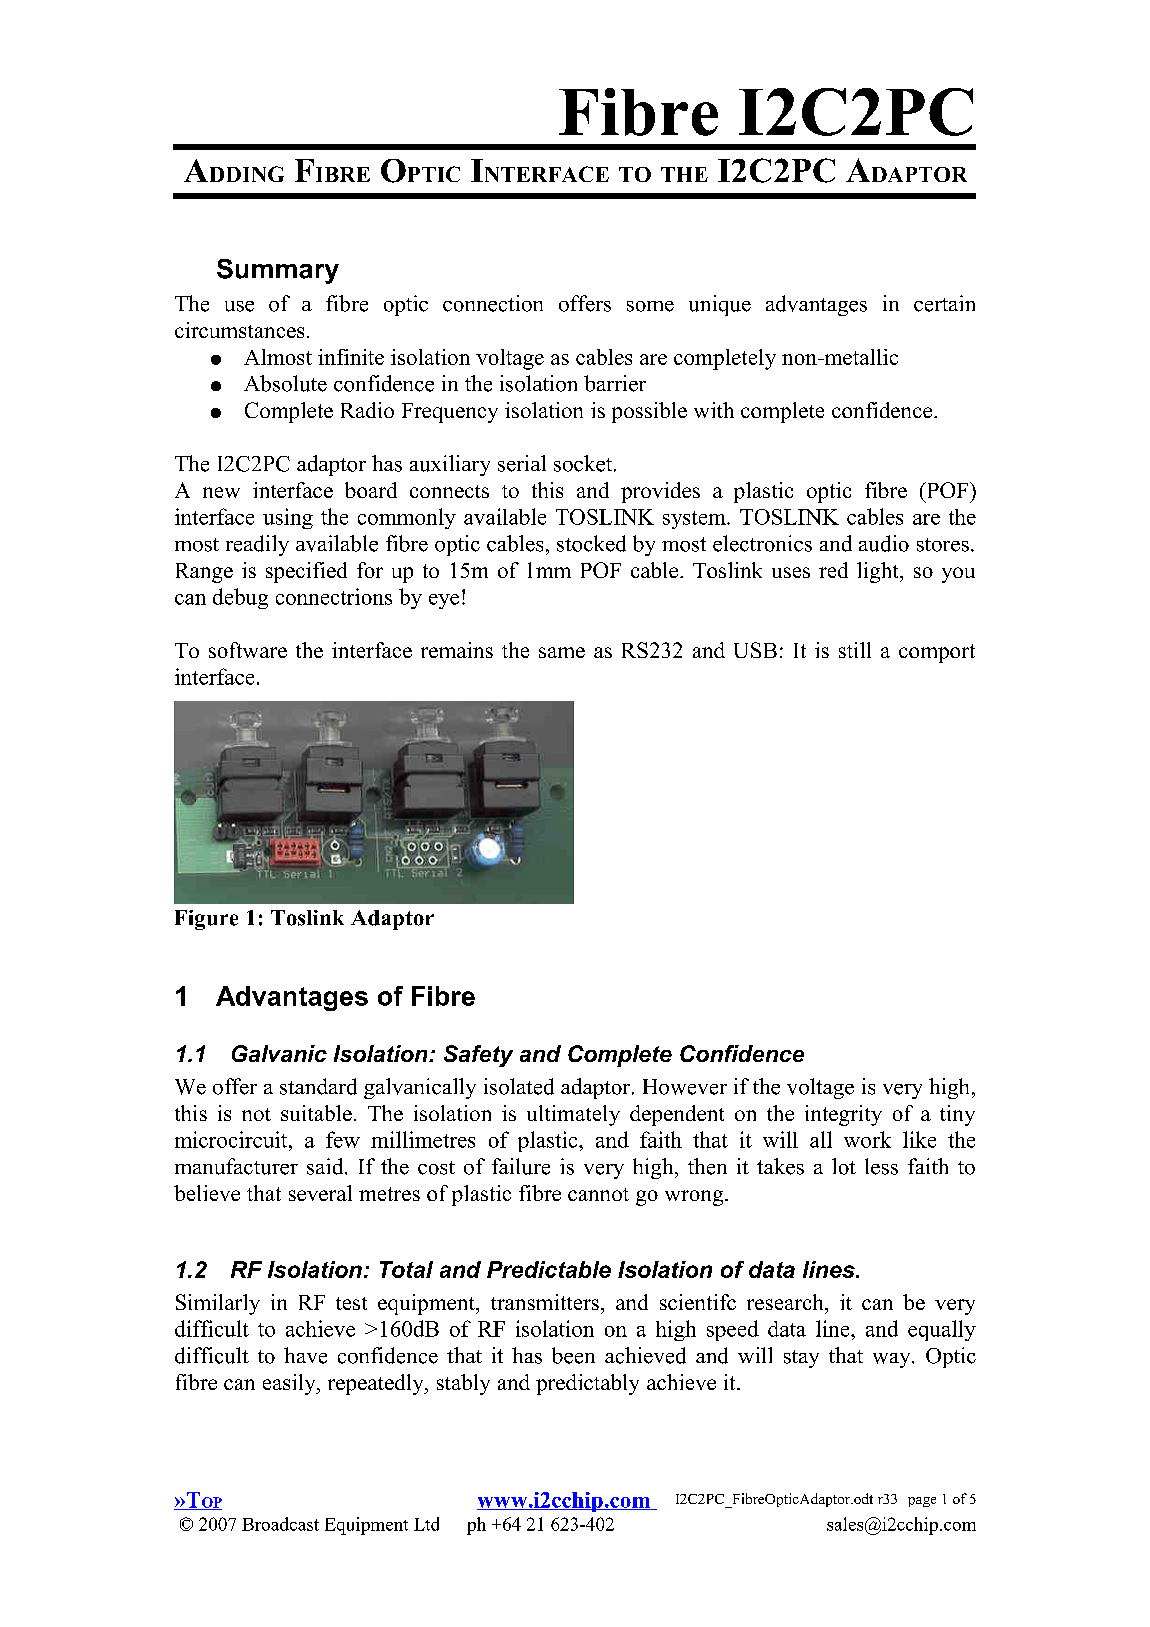  Describe the element at coordinates (591, 543) in the document. I see `stocked` at that location.
